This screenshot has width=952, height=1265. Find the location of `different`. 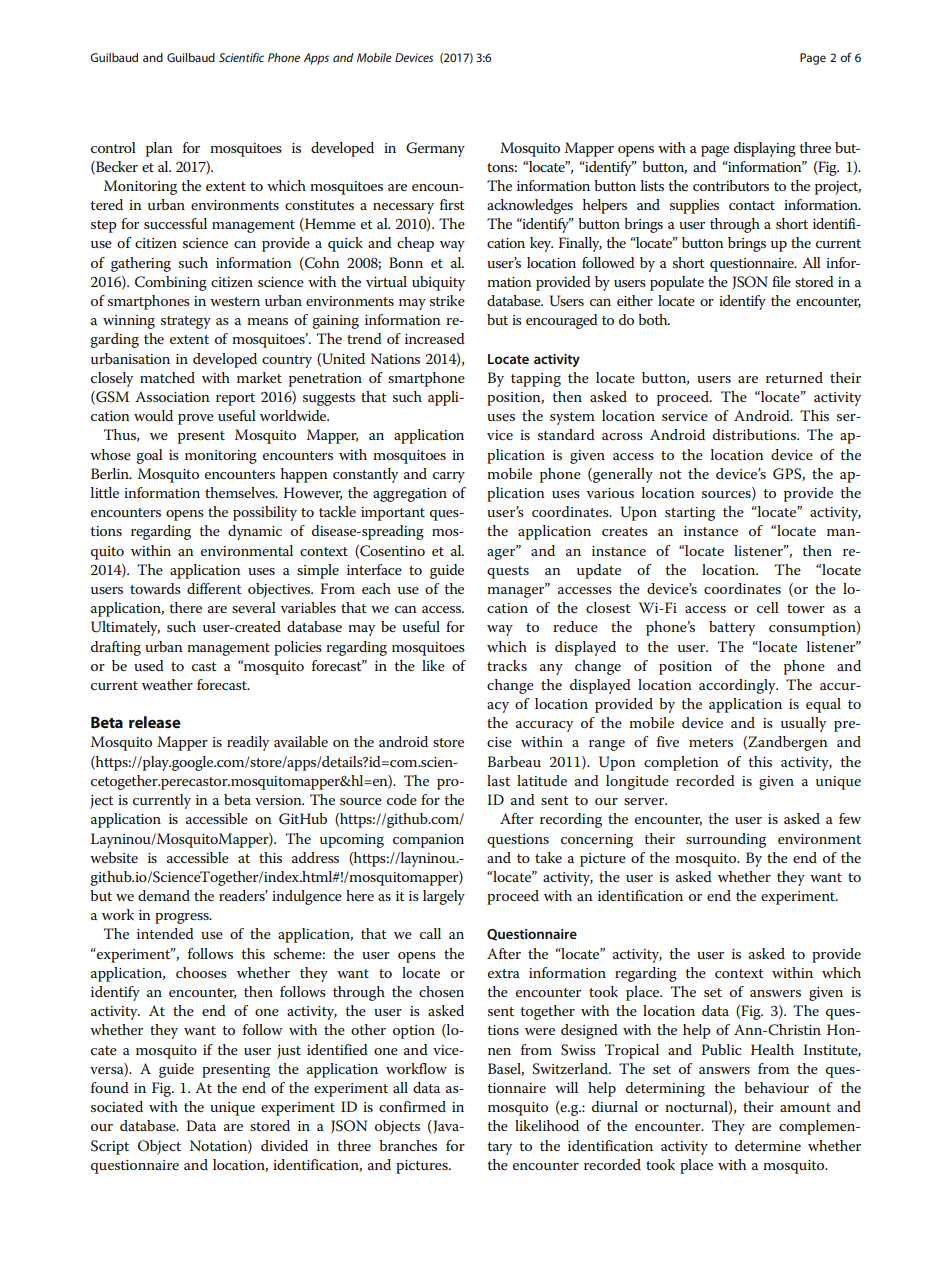

different is located at coordinates (214, 588).
